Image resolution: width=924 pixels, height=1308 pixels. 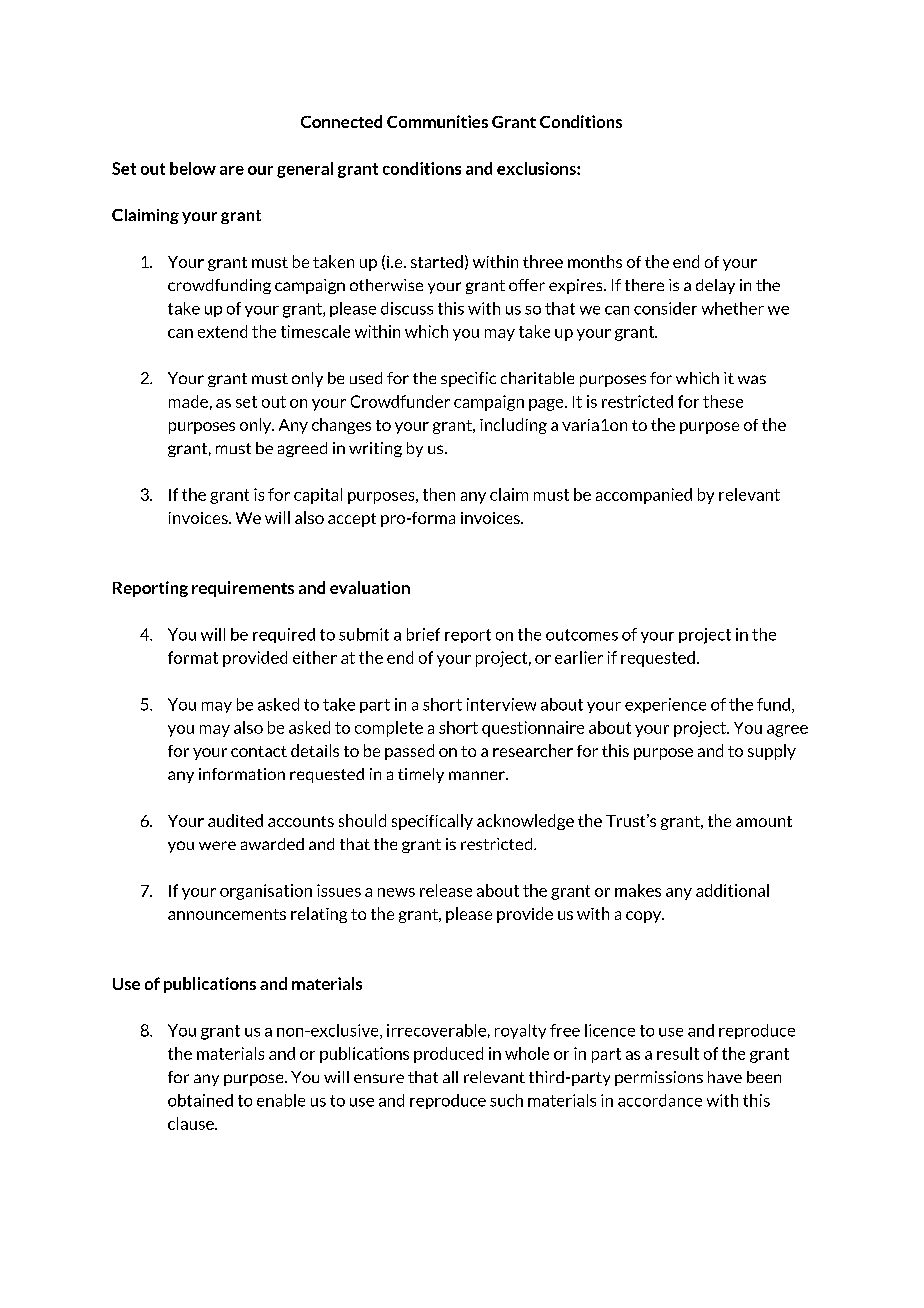 What do you see at coordinates (506, 1100) in the page?
I see `such` at bounding box center [506, 1100].
